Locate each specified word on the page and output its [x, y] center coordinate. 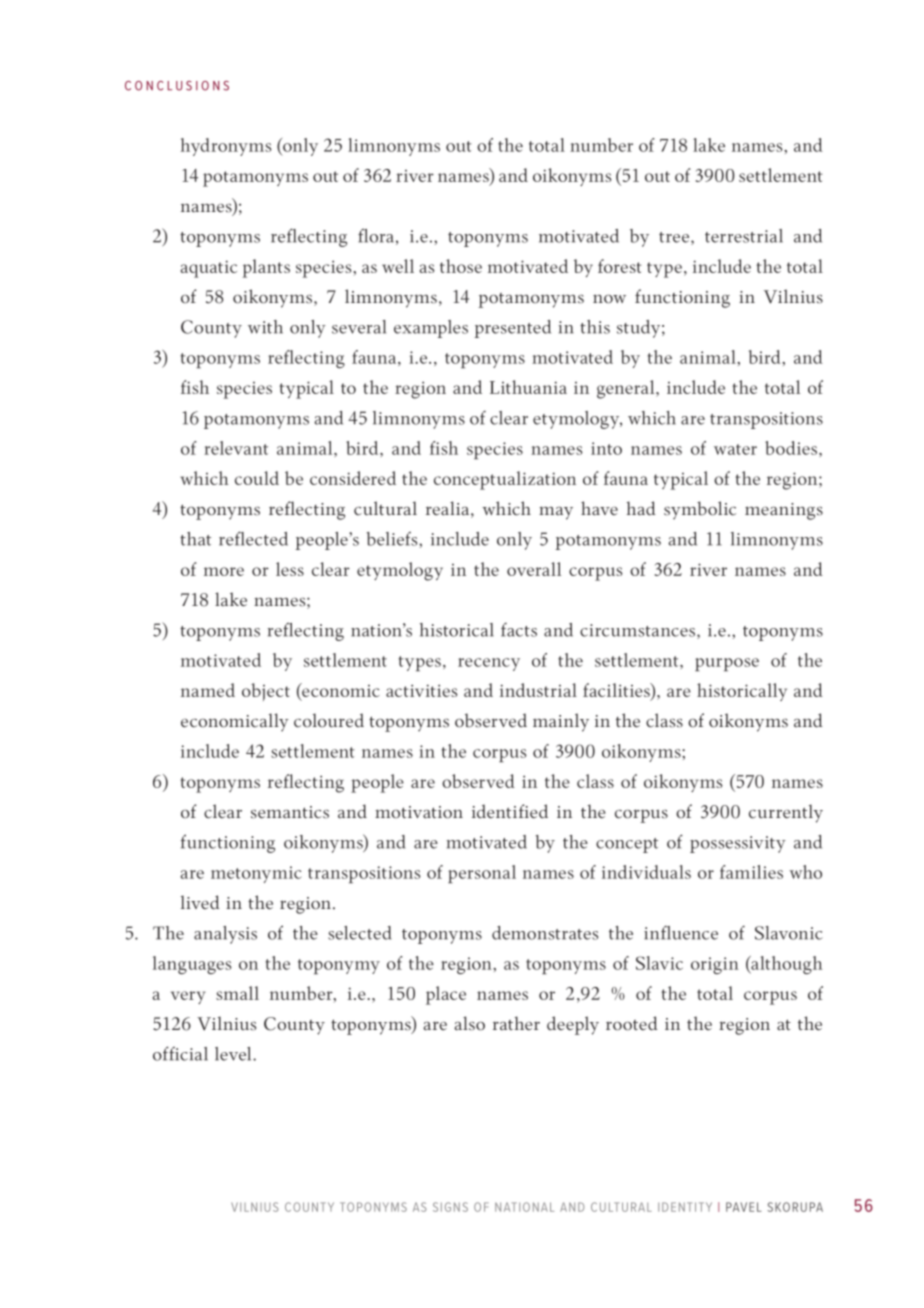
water [735, 449]
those [461, 266]
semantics [290, 812]
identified [510, 811]
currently [786, 813]
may [556, 513]
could [257, 478]
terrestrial [744, 236]
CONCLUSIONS [177, 86]
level [234, 1054]
